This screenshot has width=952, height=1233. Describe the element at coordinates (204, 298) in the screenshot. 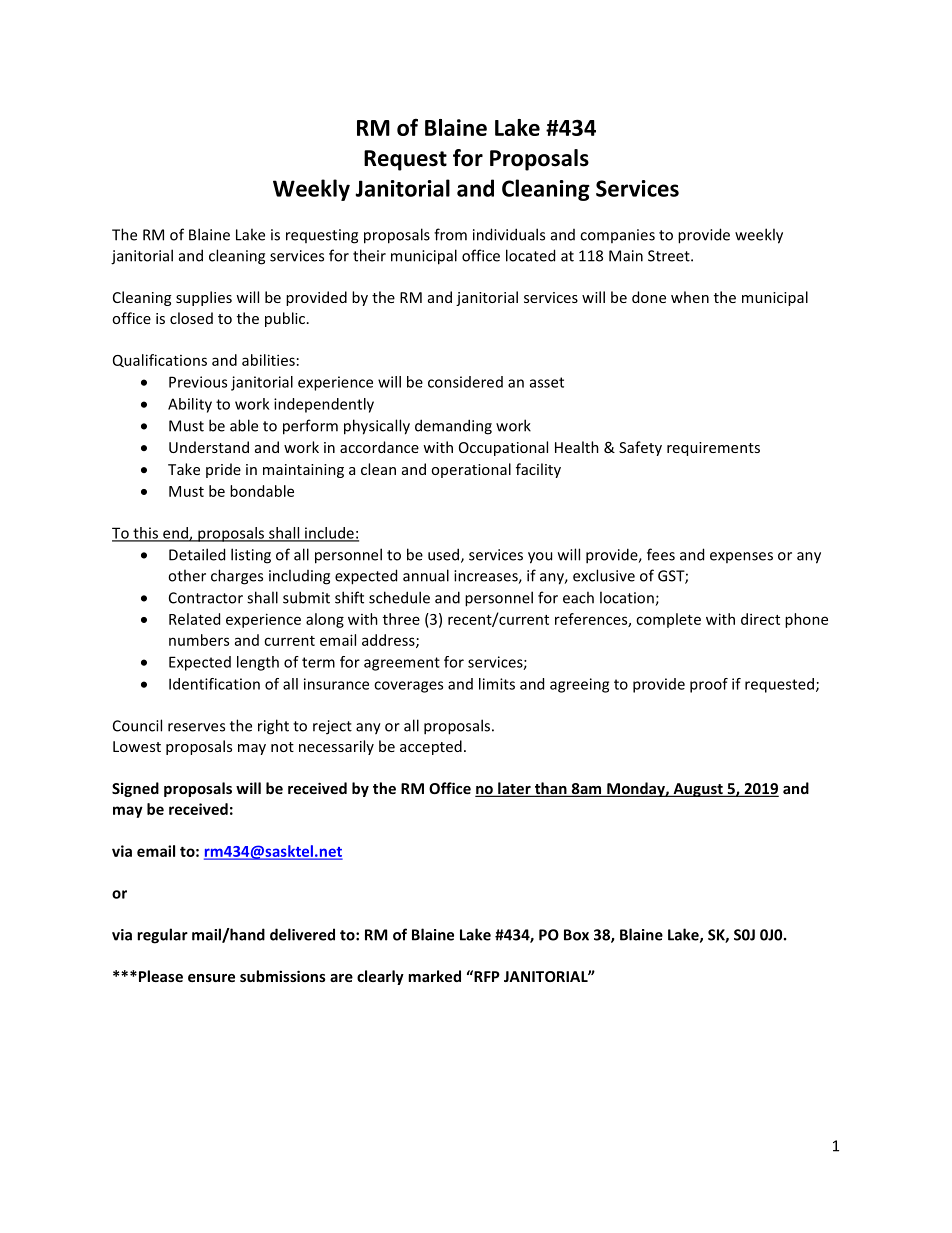

I see `supplies` at that location.
